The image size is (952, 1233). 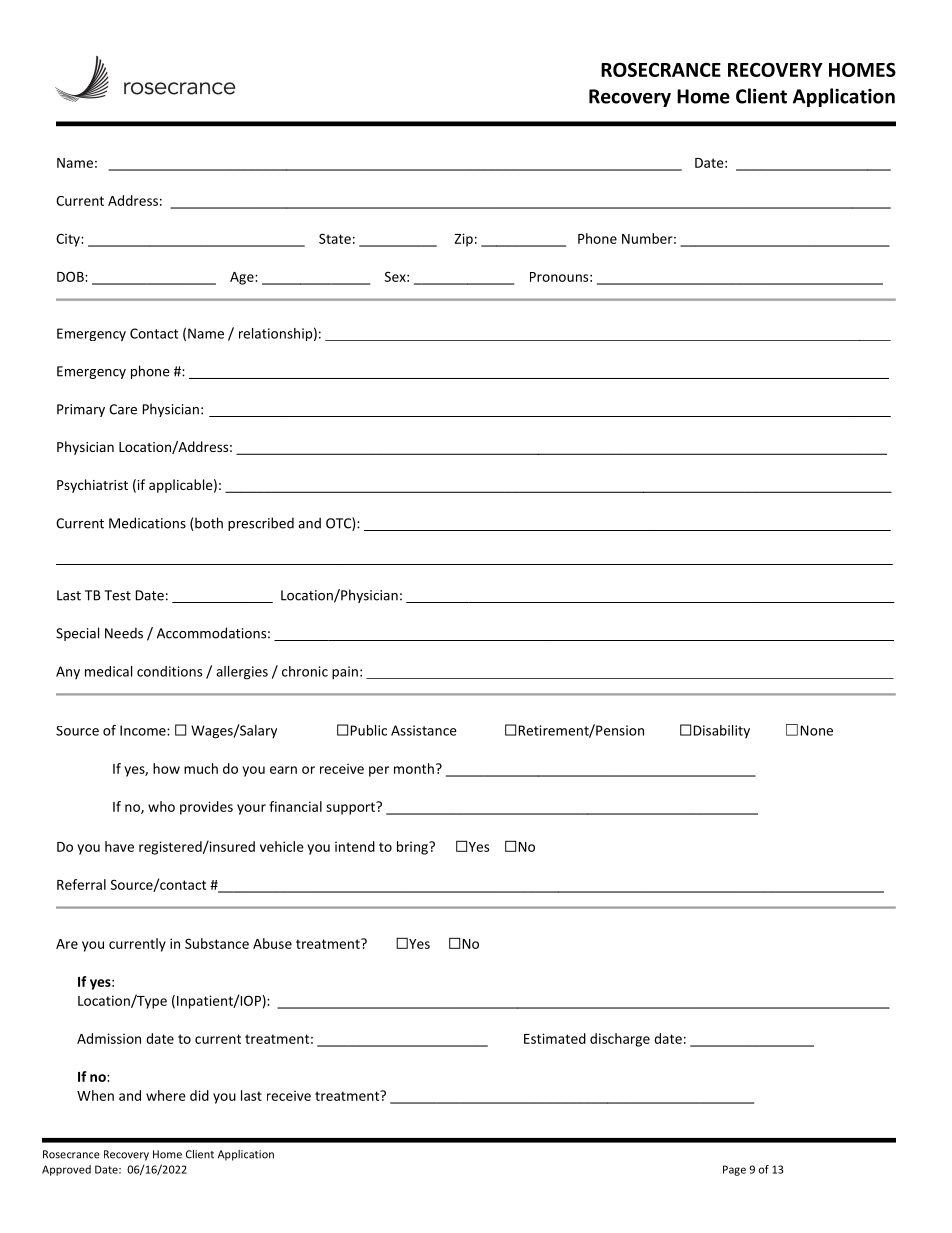 I want to click on Disability, so click(x=722, y=731).
